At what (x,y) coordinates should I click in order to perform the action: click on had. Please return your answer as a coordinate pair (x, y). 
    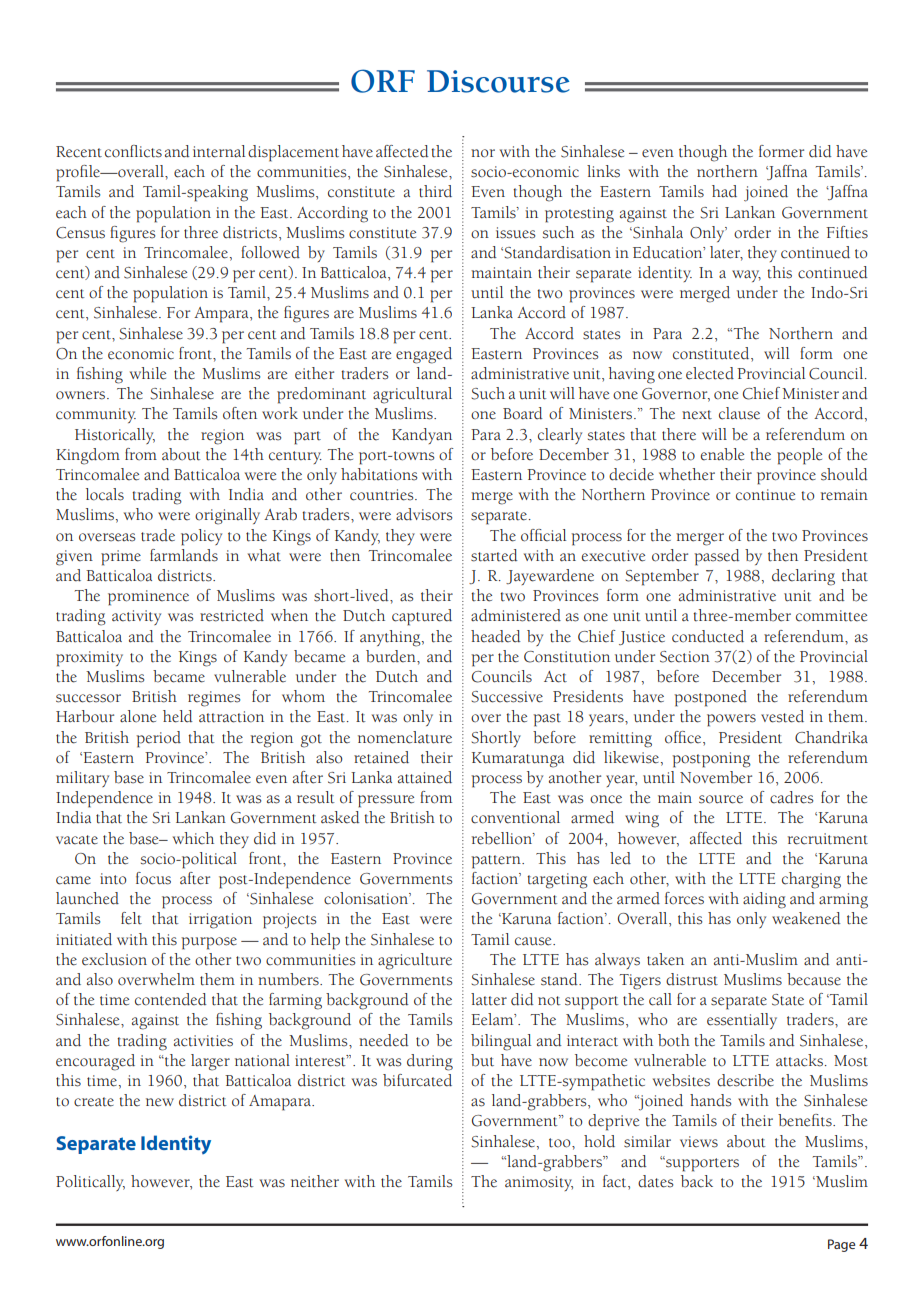
    Looking at the image, I should click on (724, 191).
